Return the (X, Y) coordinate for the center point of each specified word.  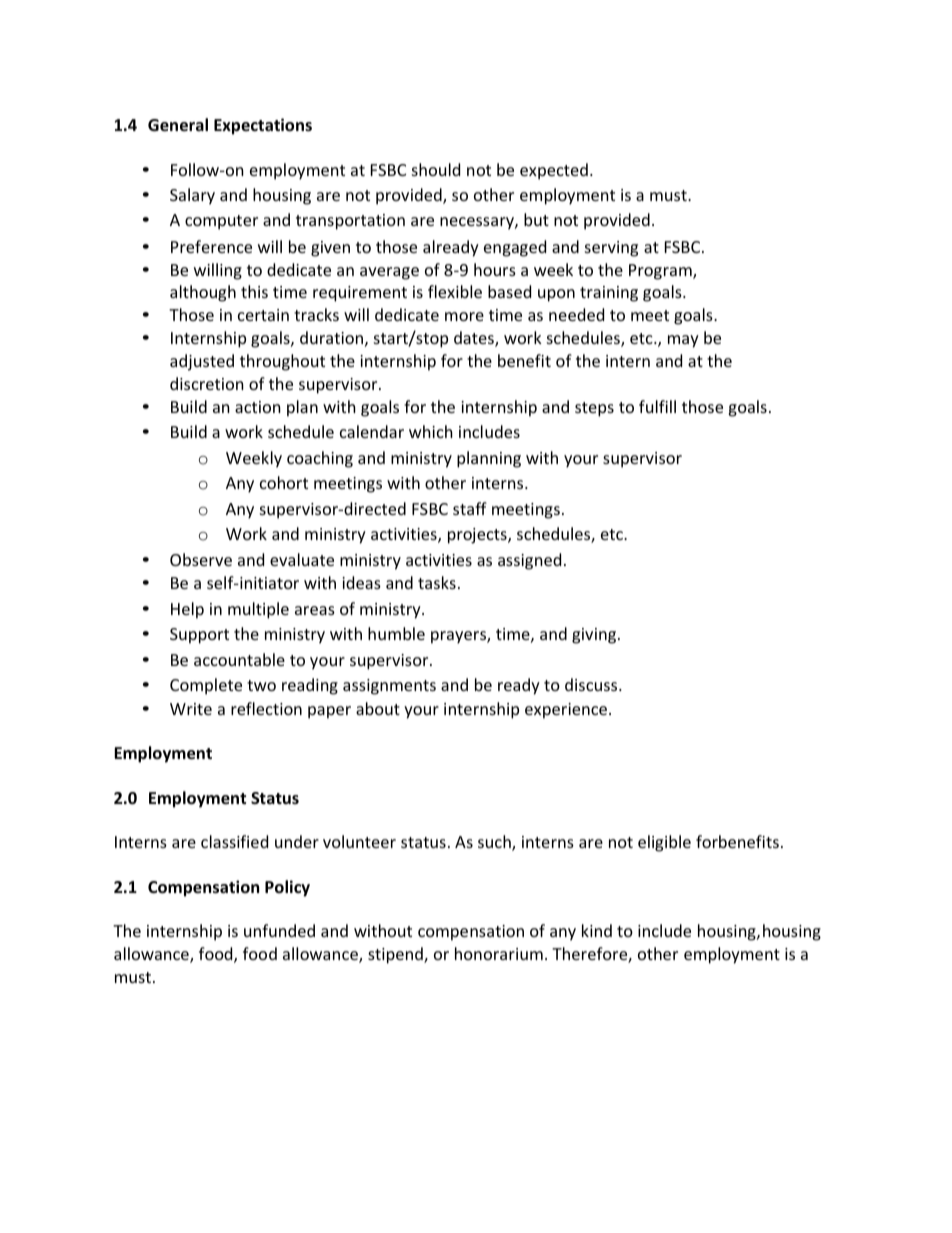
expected (554, 171)
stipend (396, 955)
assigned (529, 561)
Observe (201, 559)
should (436, 169)
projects (478, 536)
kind (597, 930)
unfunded (279, 930)
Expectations (263, 126)
